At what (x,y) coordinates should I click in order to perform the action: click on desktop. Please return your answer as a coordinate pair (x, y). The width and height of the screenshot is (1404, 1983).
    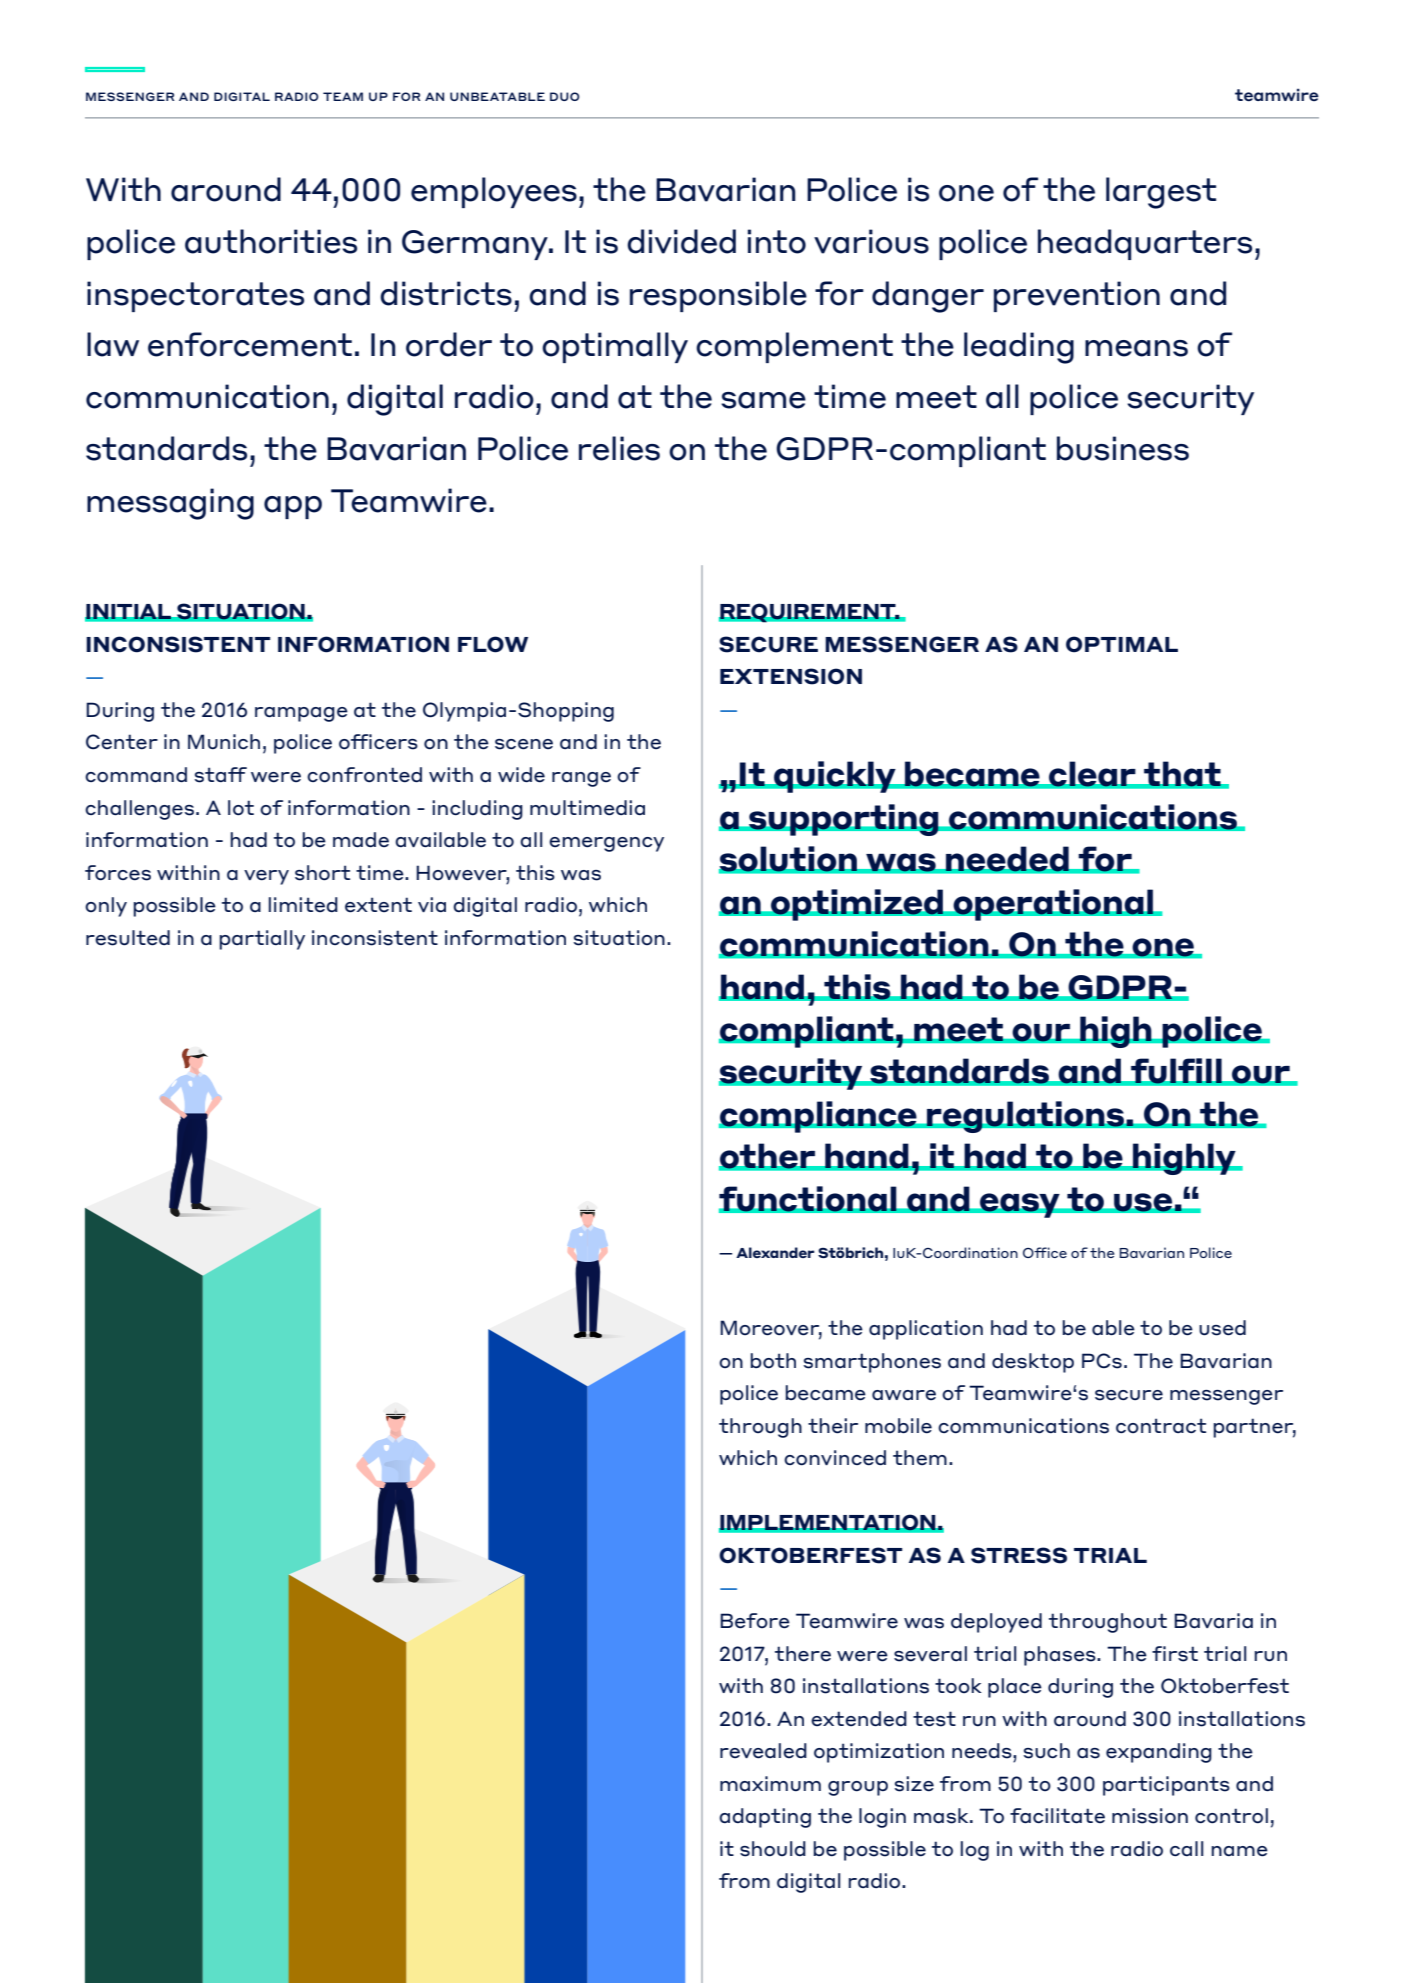
    Looking at the image, I should click on (1033, 1363).
